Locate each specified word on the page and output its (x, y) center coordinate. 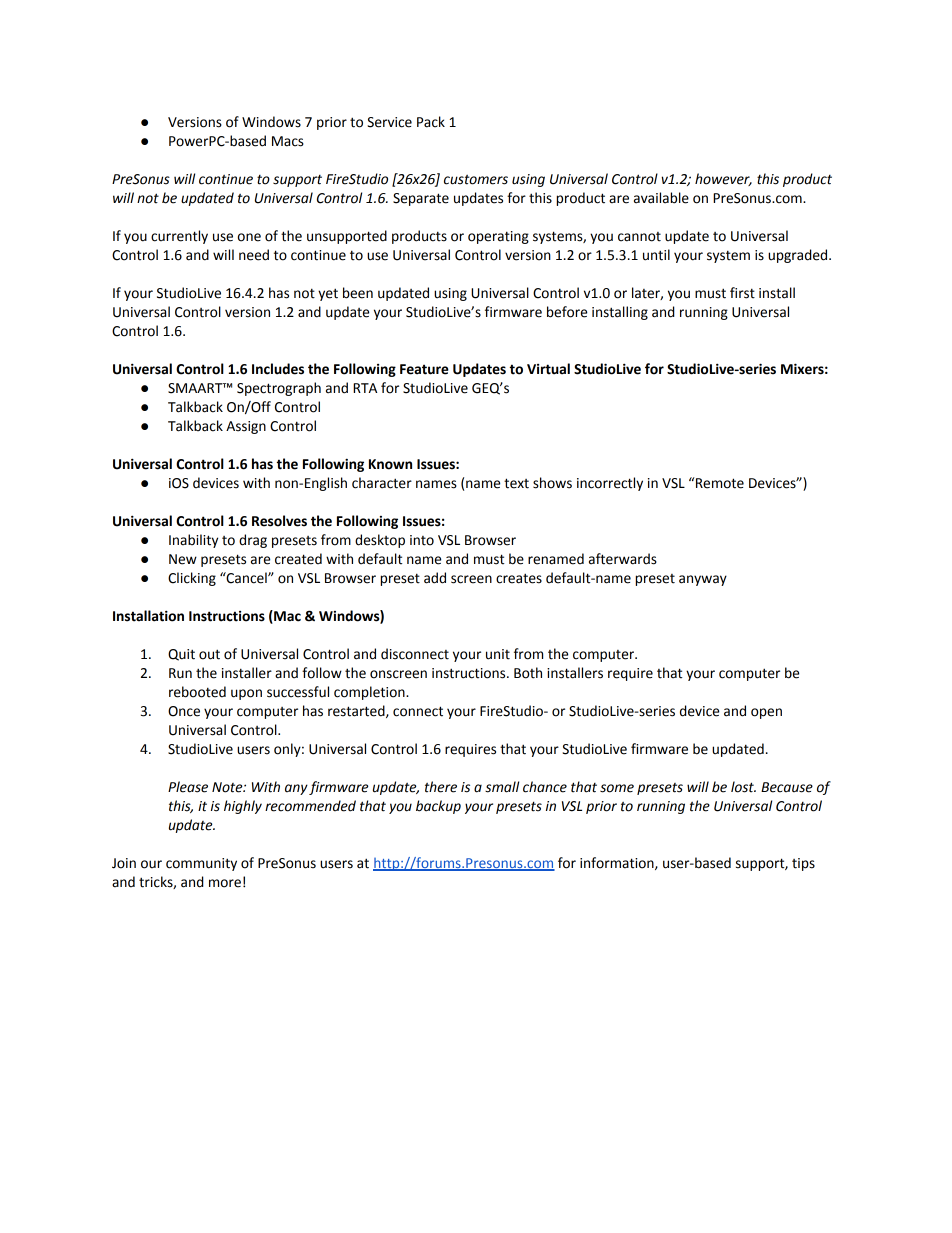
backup (438, 807)
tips (803, 864)
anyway (703, 580)
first (742, 293)
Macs (288, 141)
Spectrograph (279, 389)
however (723, 179)
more (225, 883)
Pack (431, 122)
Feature (424, 369)
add (435, 578)
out (209, 654)
